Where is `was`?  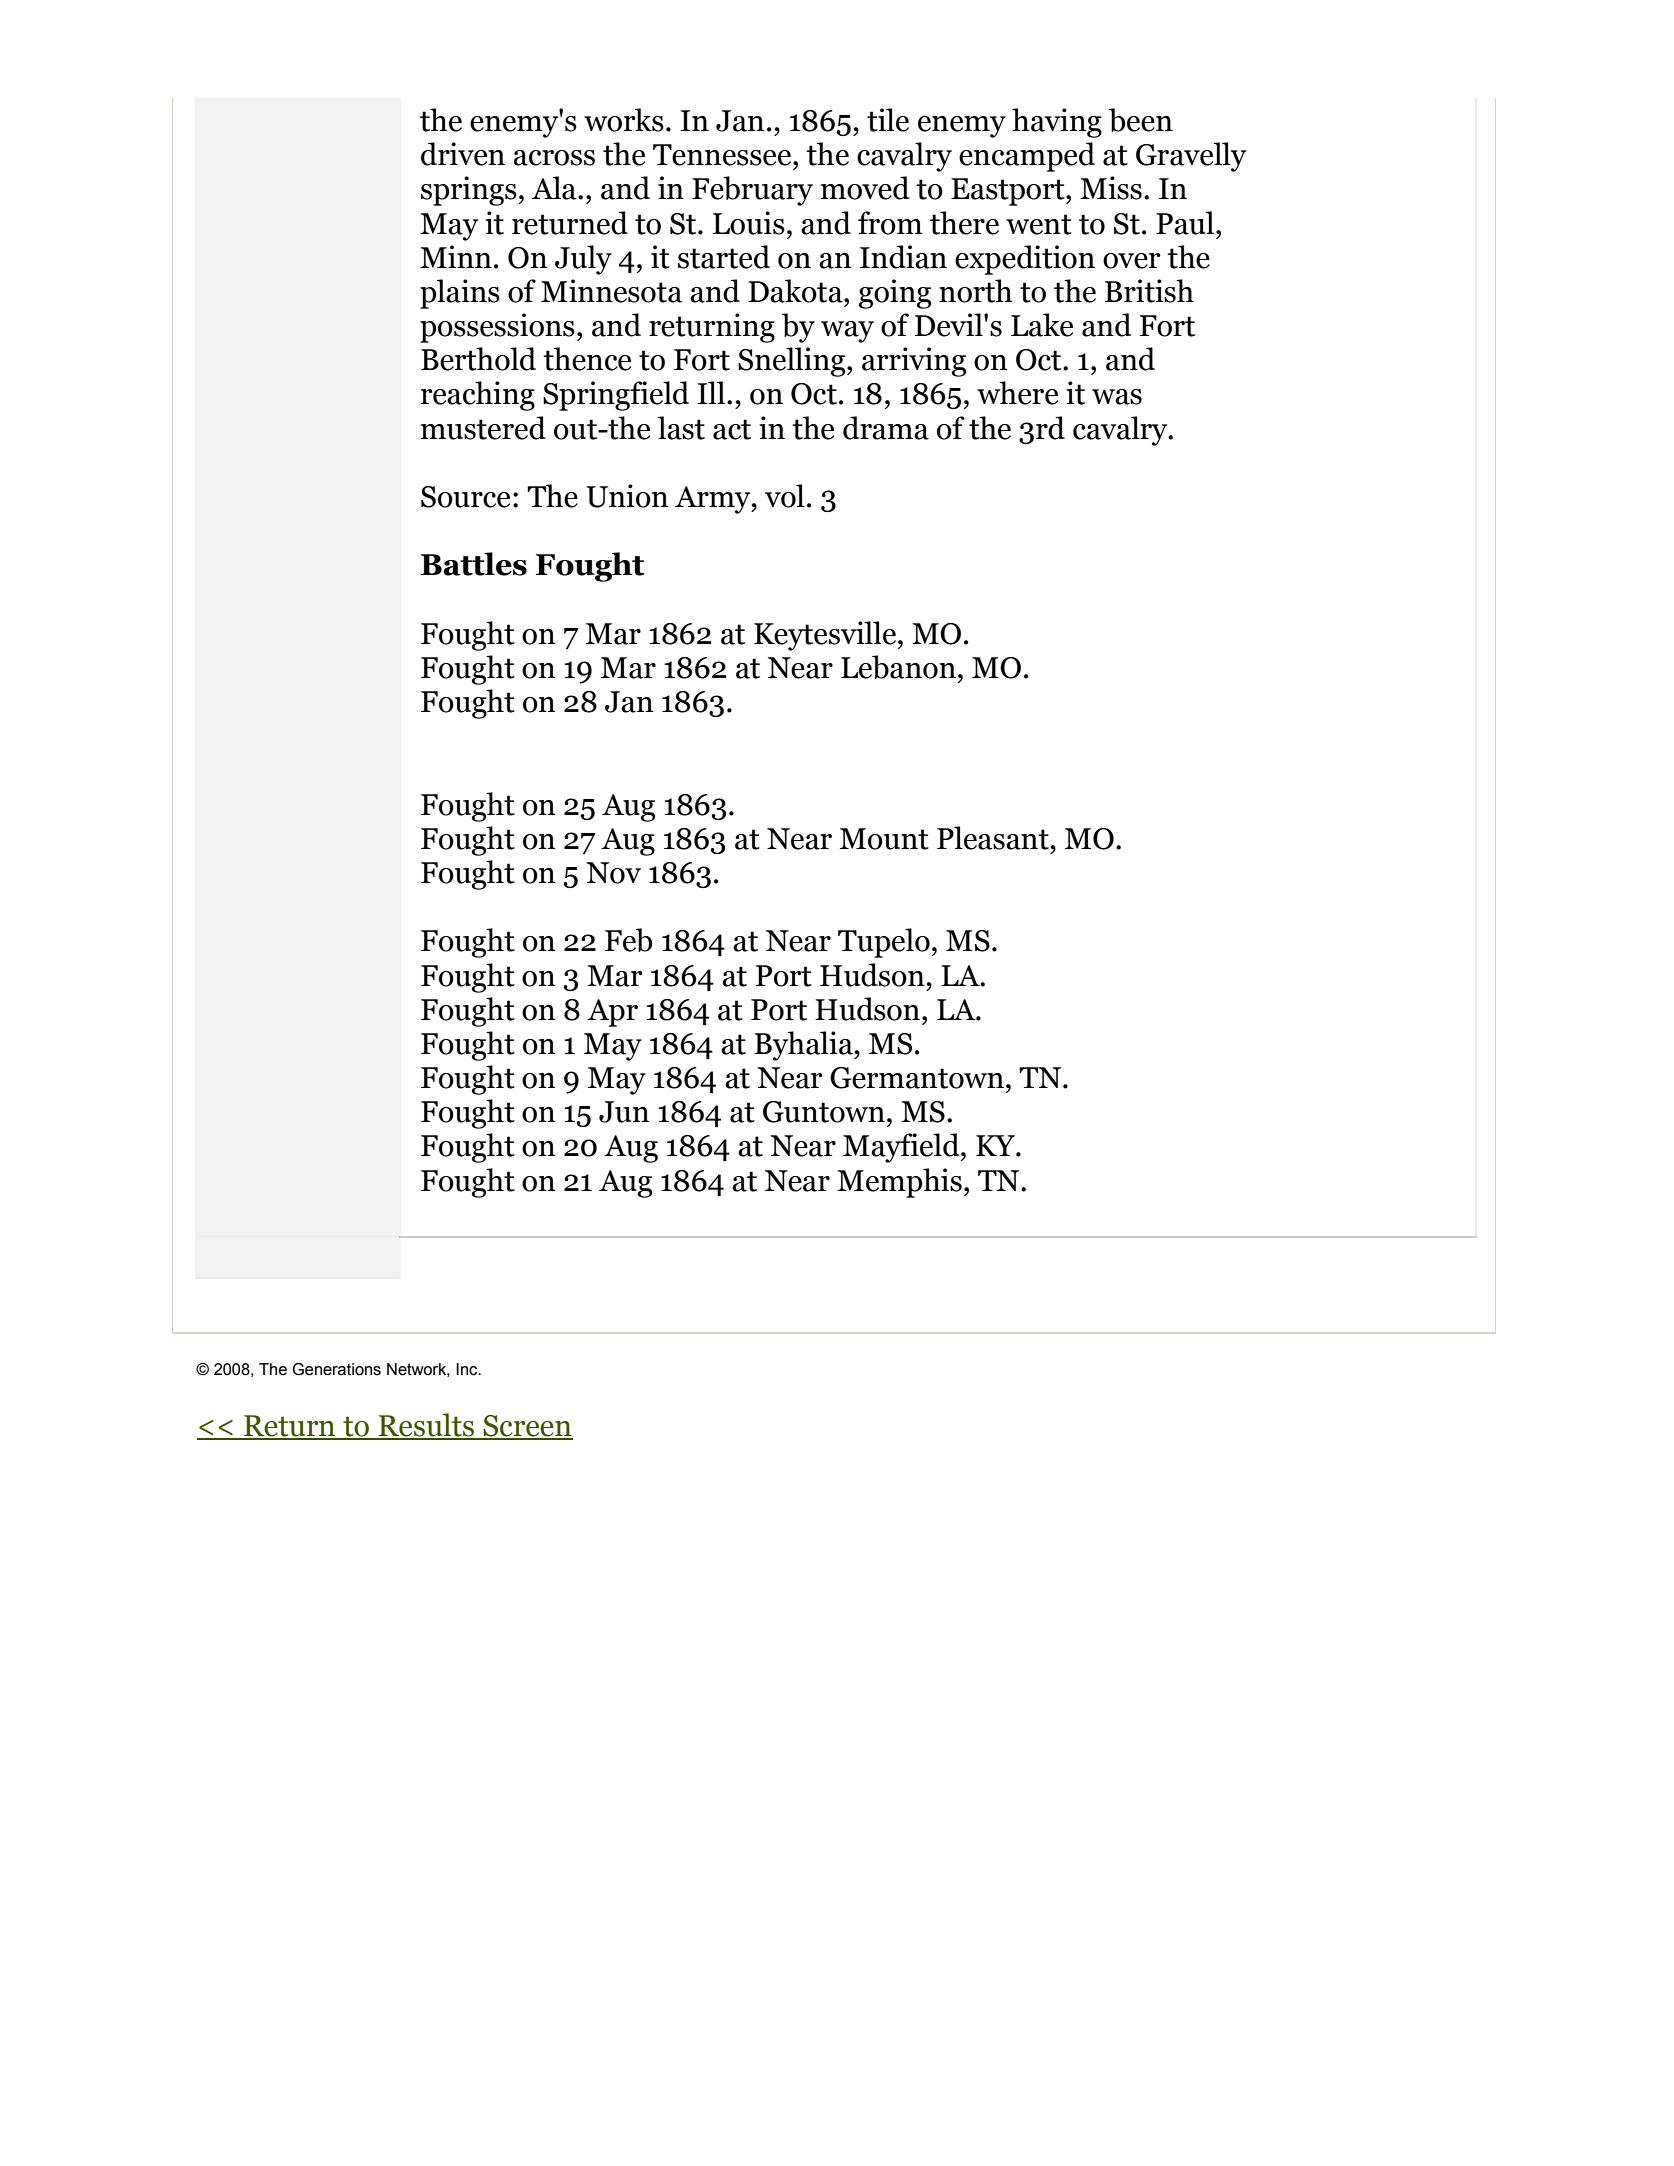
was is located at coordinates (1117, 397).
